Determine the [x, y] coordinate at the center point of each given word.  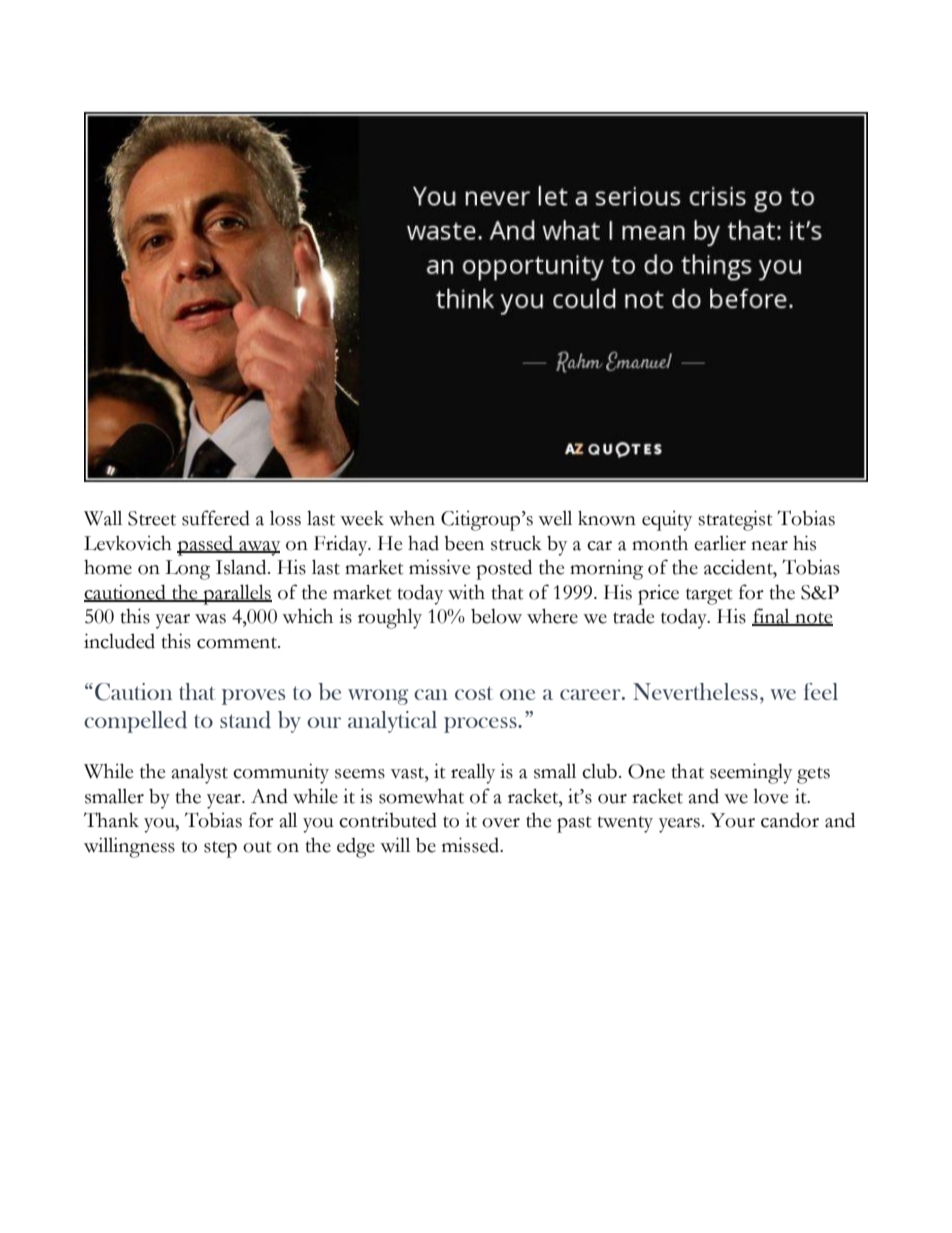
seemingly [751, 773]
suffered [216, 518]
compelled [135, 722]
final [772, 617]
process [481, 725]
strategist [735, 520]
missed [472, 845]
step [220, 849]
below [496, 616]
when [412, 518]
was [210, 619]
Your [732, 820]
